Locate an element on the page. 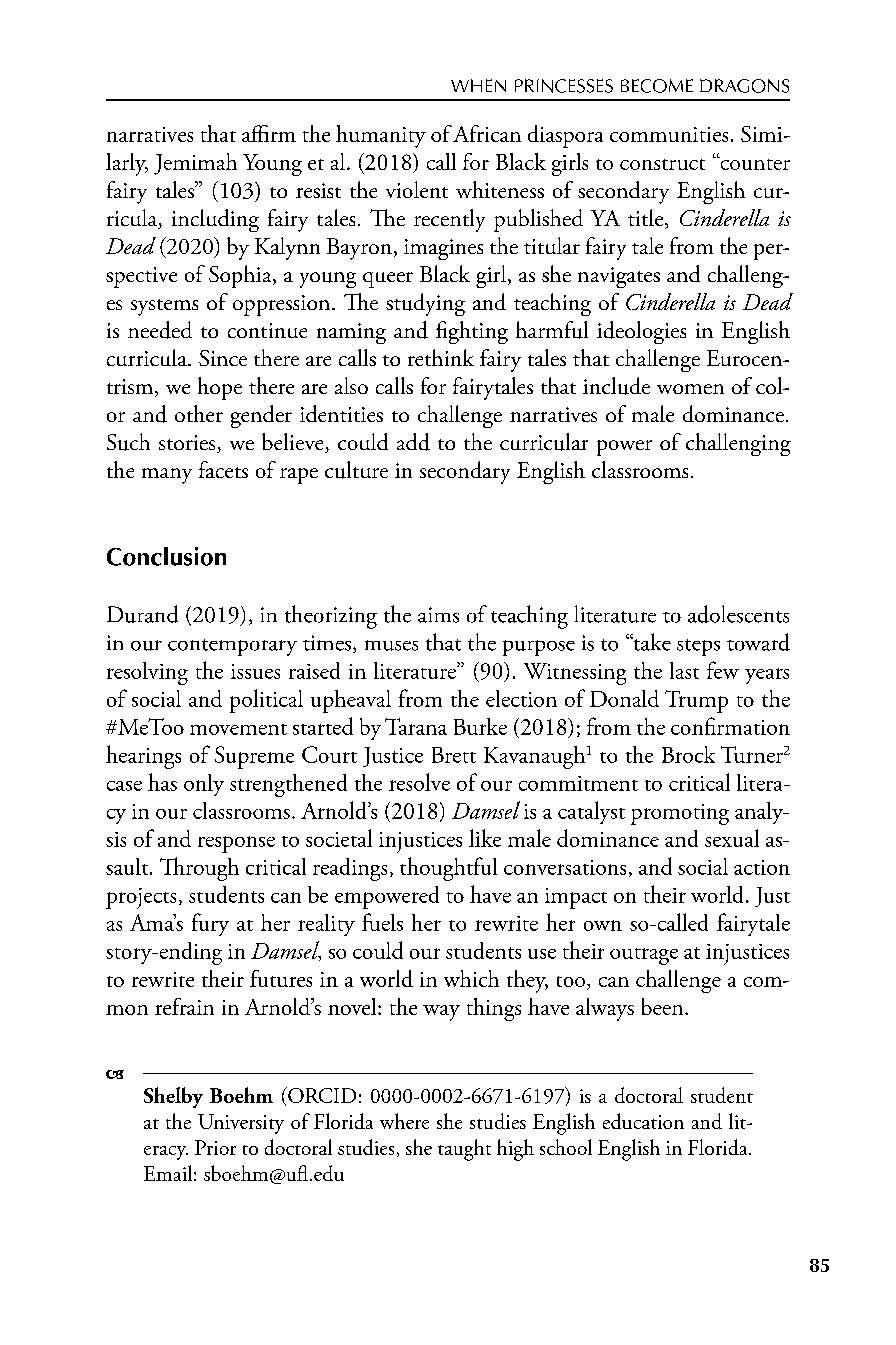 The image size is (896, 1345). only is located at coordinates (204, 785).
